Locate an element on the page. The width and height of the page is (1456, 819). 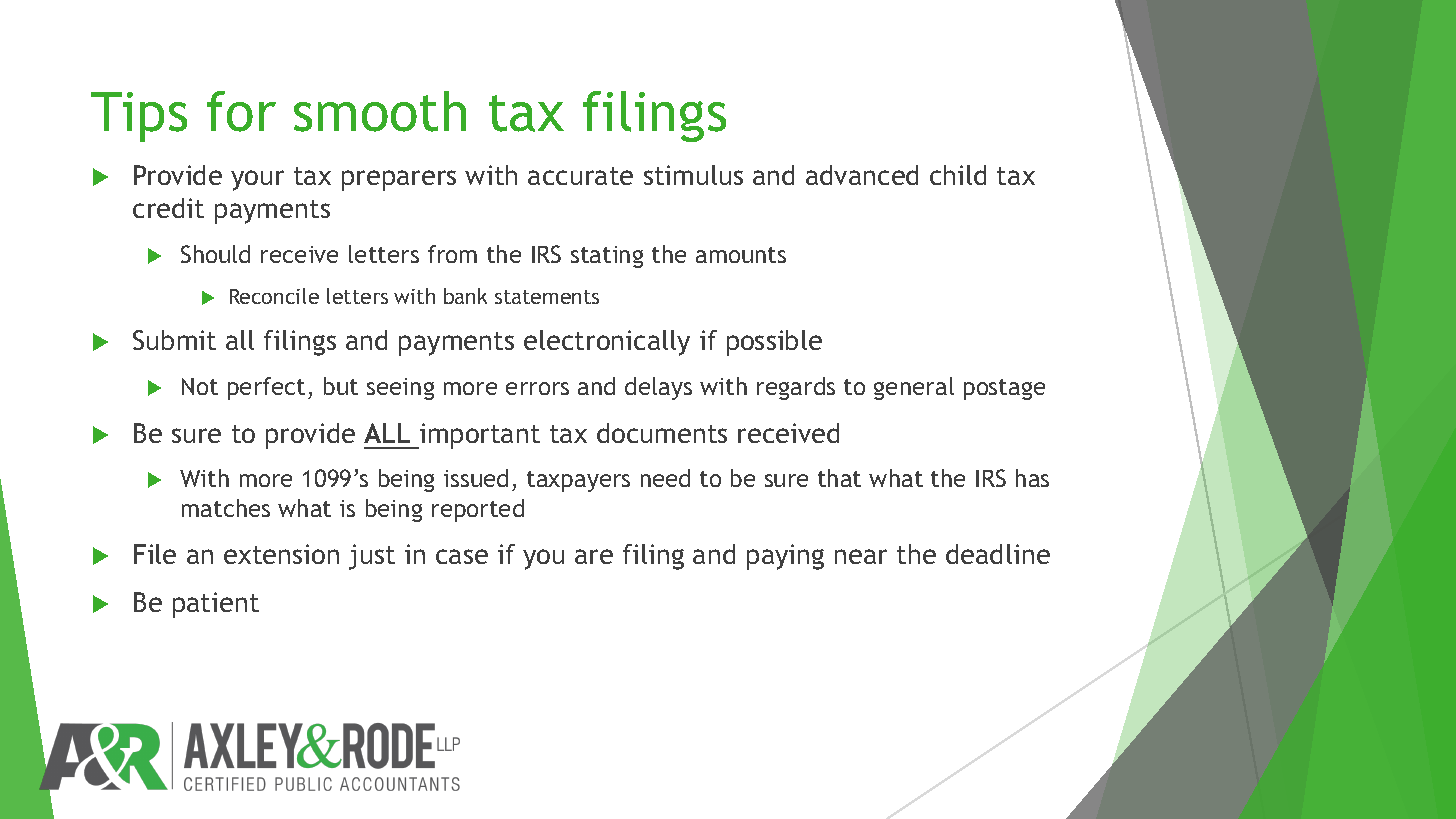
electronically is located at coordinates (607, 343).
